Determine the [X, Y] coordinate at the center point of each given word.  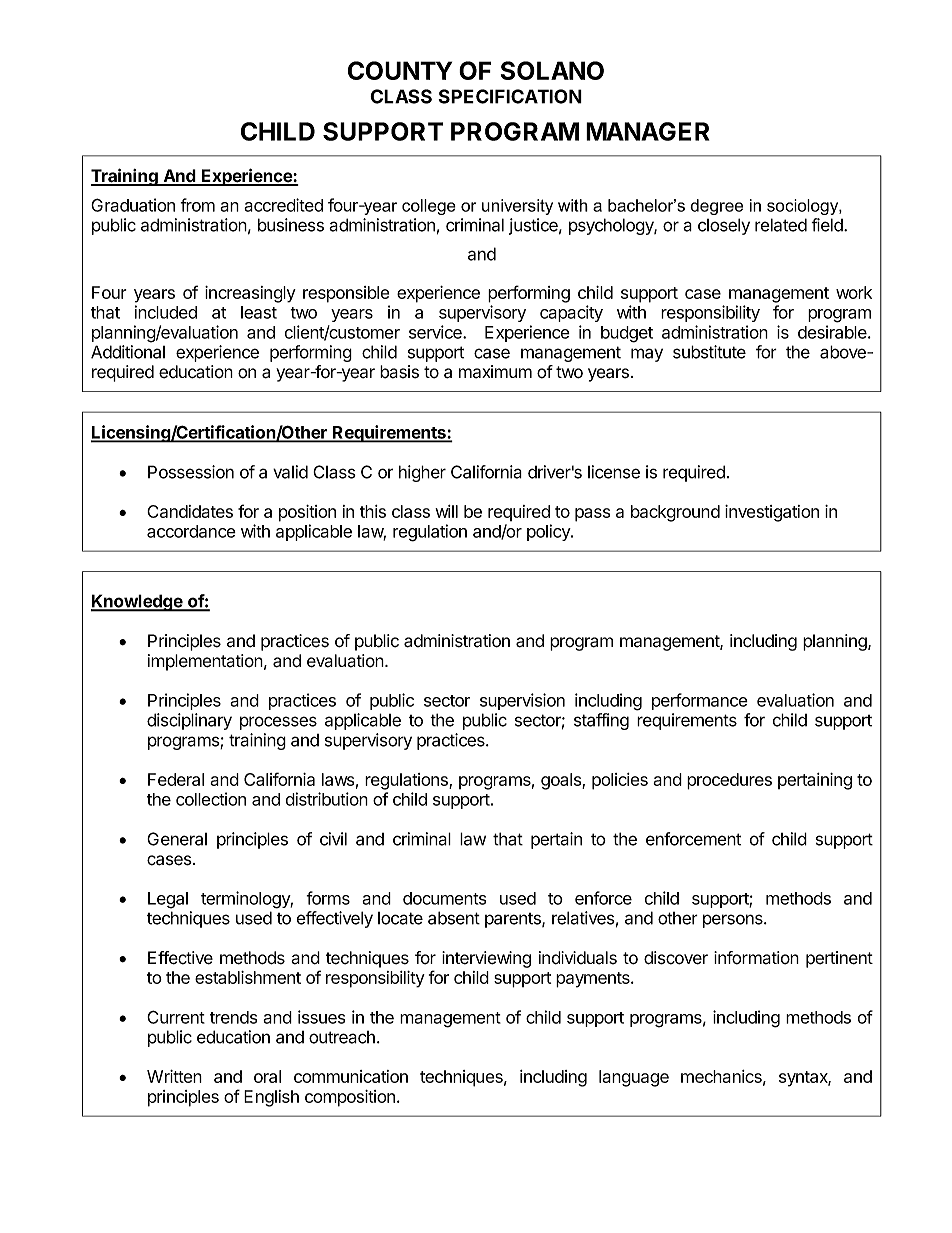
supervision [522, 701]
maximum [495, 372]
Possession [191, 472]
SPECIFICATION [510, 96]
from [197, 205]
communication [351, 1076]
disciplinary [189, 721]
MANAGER [647, 131]
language [634, 1078]
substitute [709, 352]
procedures [729, 781]
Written [174, 1076]
